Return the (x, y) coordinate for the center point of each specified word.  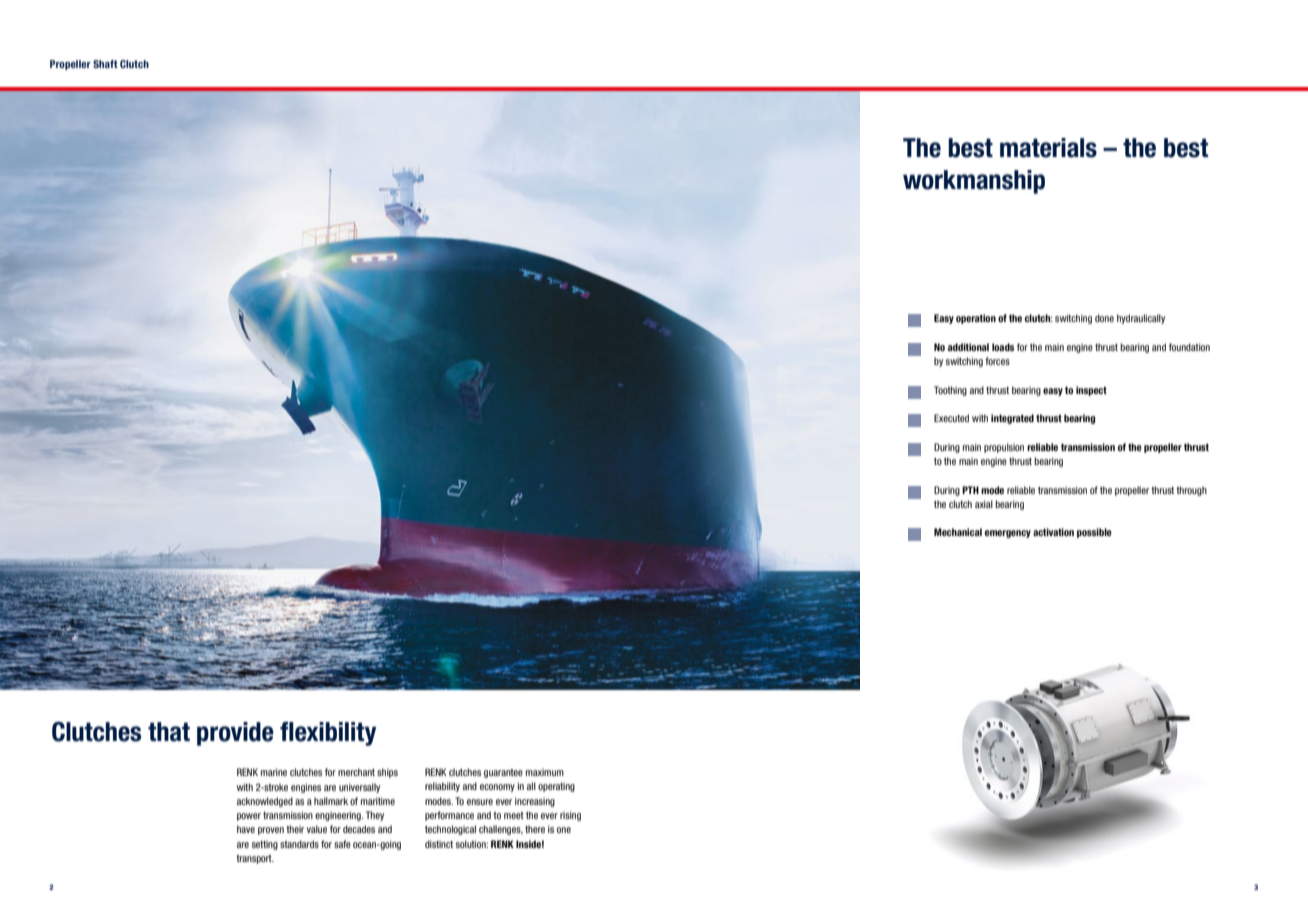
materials (1048, 148)
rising (570, 816)
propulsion (1004, 448)
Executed (951, 418)
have (246, 829)
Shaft (105, 64)
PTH (970, 490)
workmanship (974, 182)
